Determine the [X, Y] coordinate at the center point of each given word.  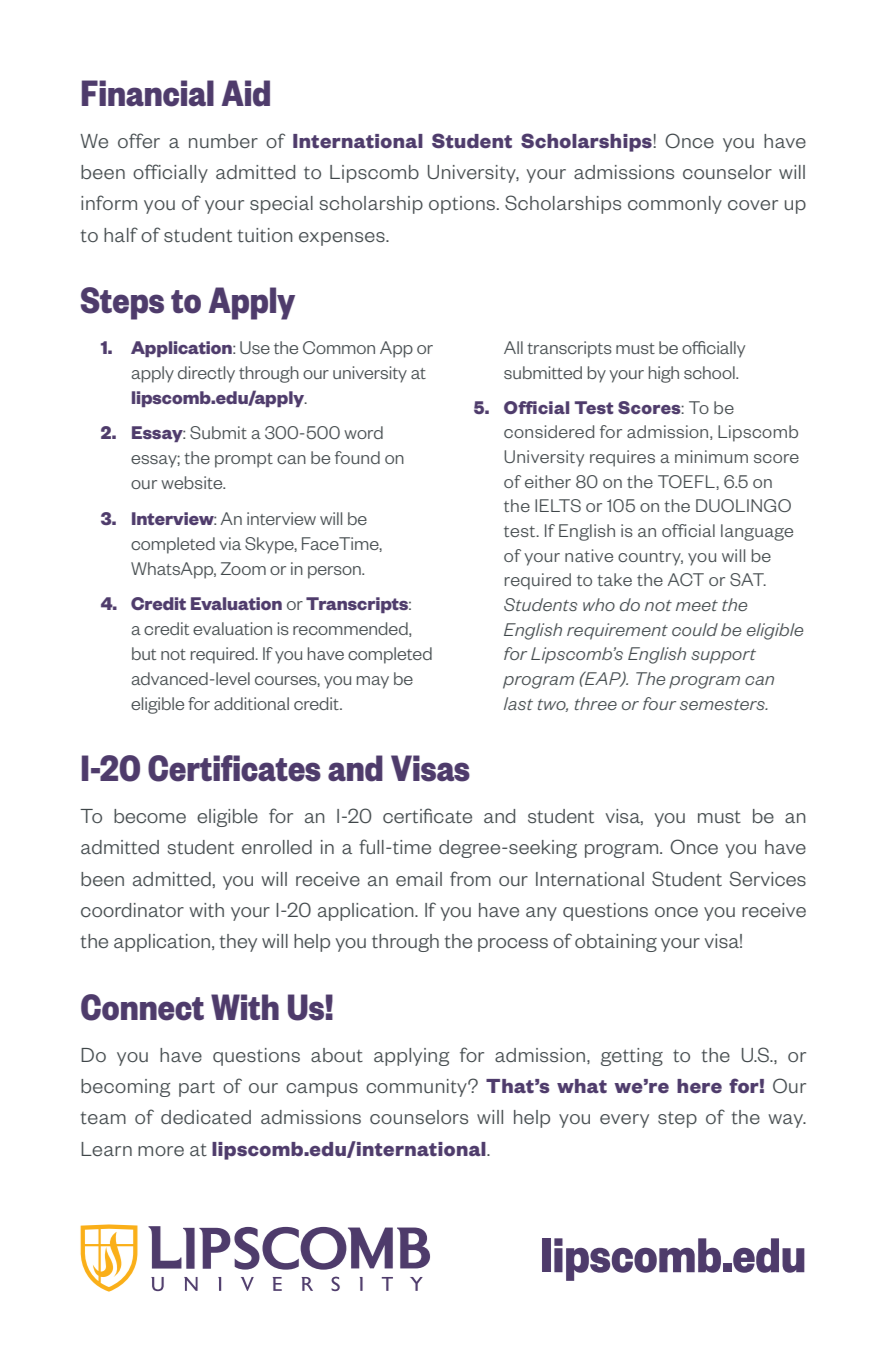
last [518, 703]
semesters [723, 704]
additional [251, 703]
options [462, 205]
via [230, 543]
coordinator [132, 910]
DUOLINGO [743, 505]
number [223, 141]
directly [206, 374]
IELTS [558, 505]
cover [753, 205]
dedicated [206, 1117]
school [710, 372]
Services [768, 879]
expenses [343, 239]
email [419, 879]
